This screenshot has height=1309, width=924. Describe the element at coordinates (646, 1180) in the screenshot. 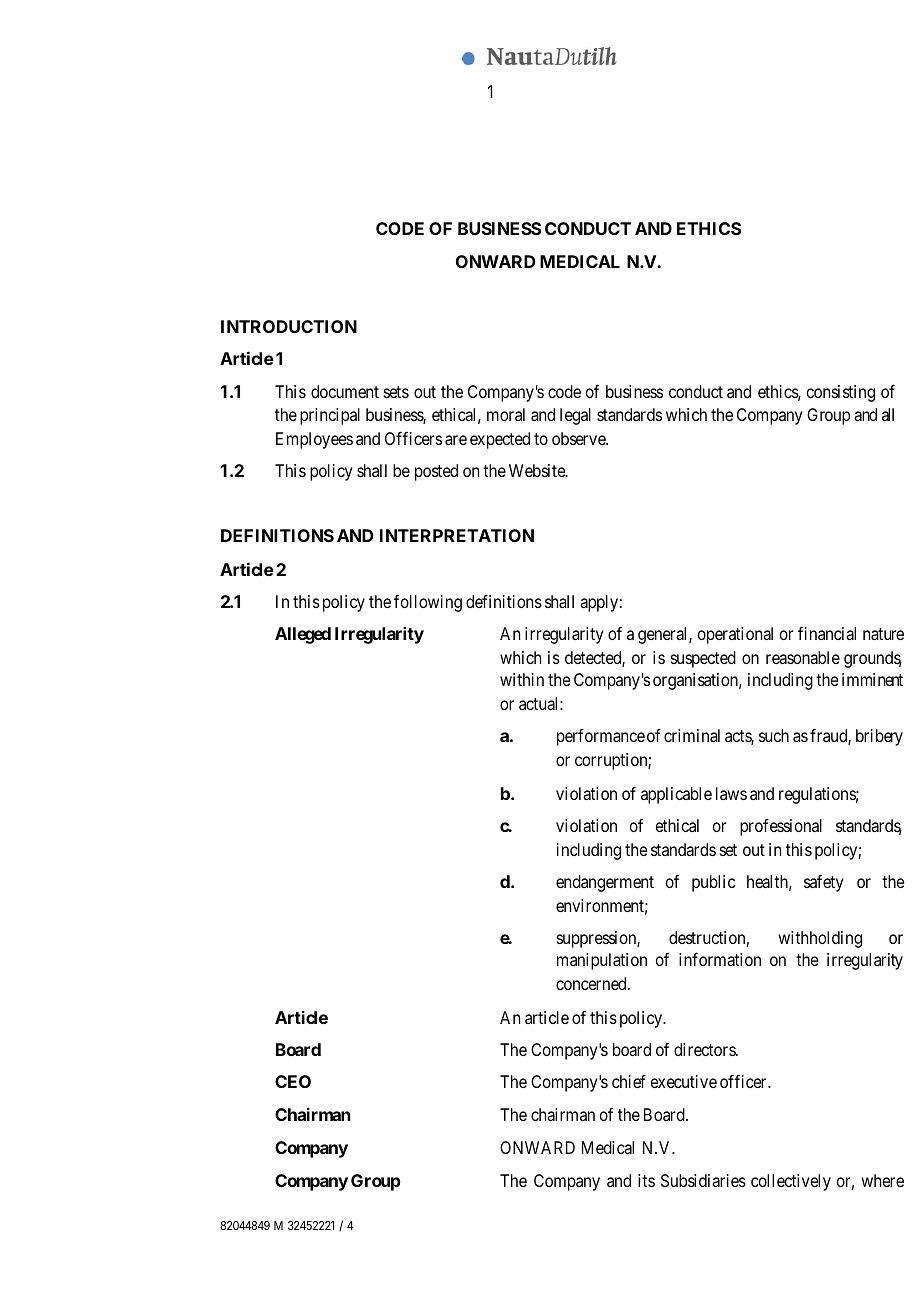

I see `its` at that location.
